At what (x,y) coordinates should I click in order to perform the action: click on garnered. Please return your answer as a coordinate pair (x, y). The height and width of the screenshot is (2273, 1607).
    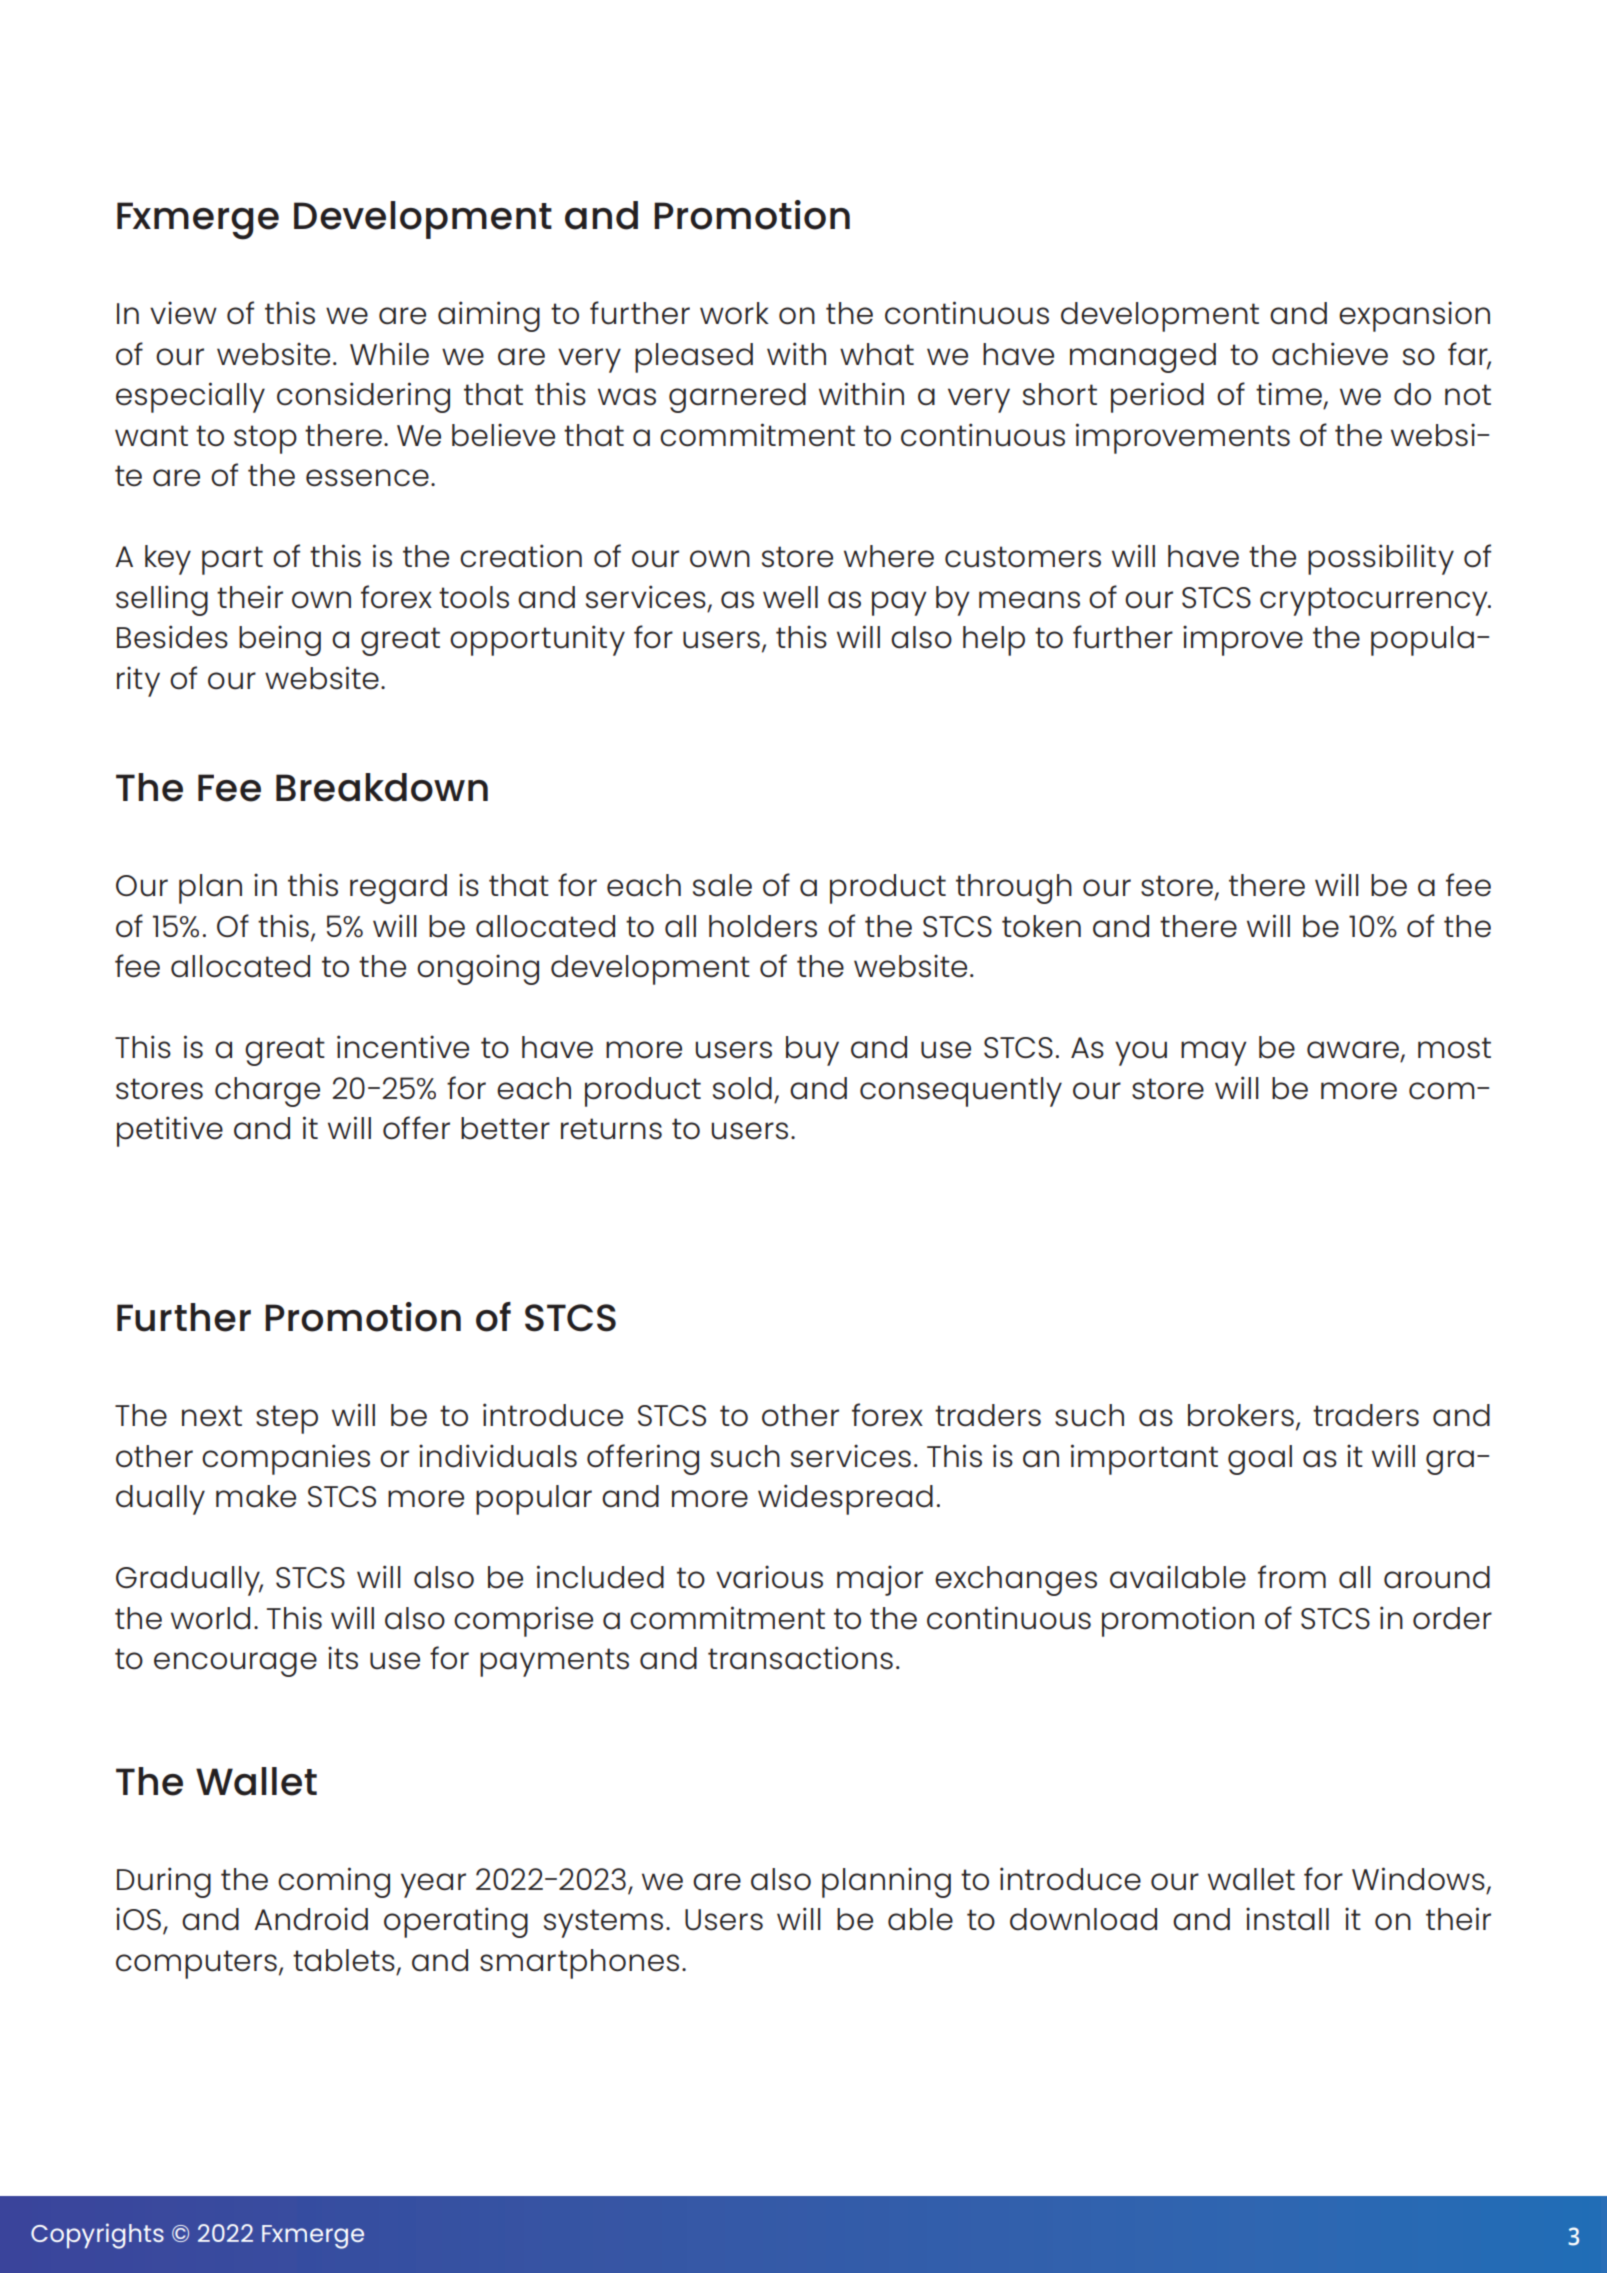
    Looking at the image, I should click on (737, 398).
